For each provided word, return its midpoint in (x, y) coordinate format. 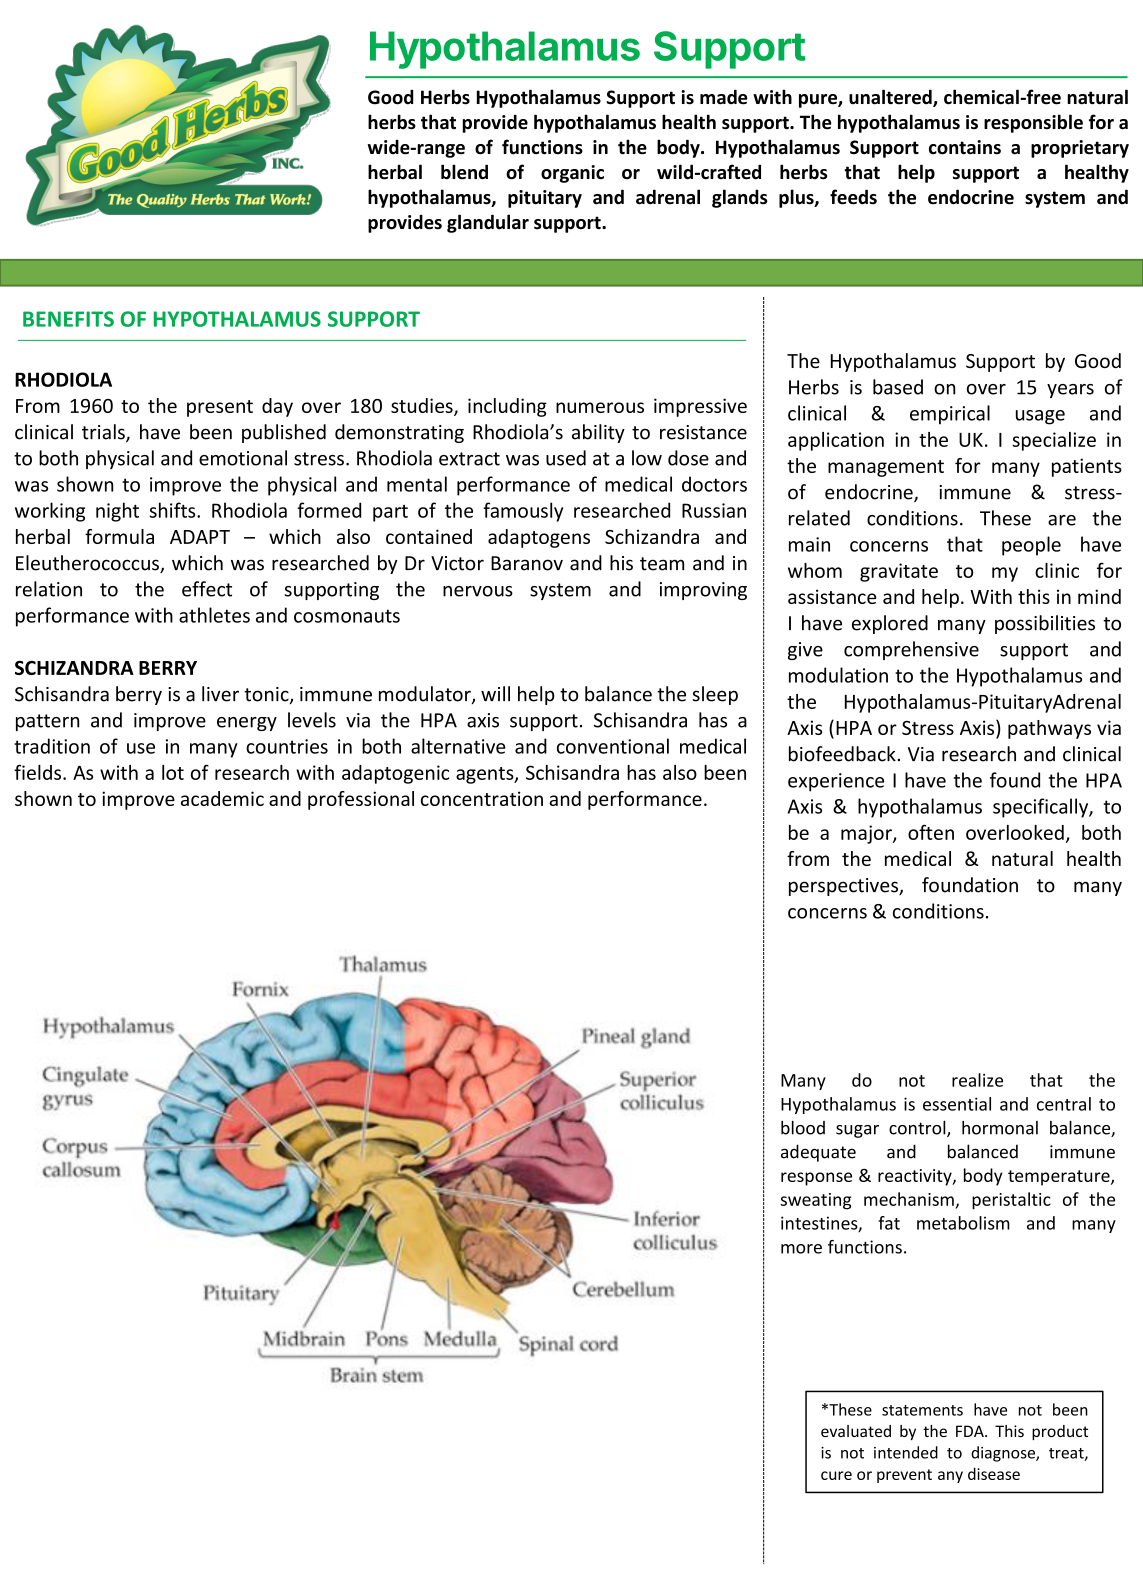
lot (173, 772)
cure (836, 1475)
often (931, 832)
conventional (613, 746)
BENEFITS (68, 319)
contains (965, 147)
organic (572, 174)
